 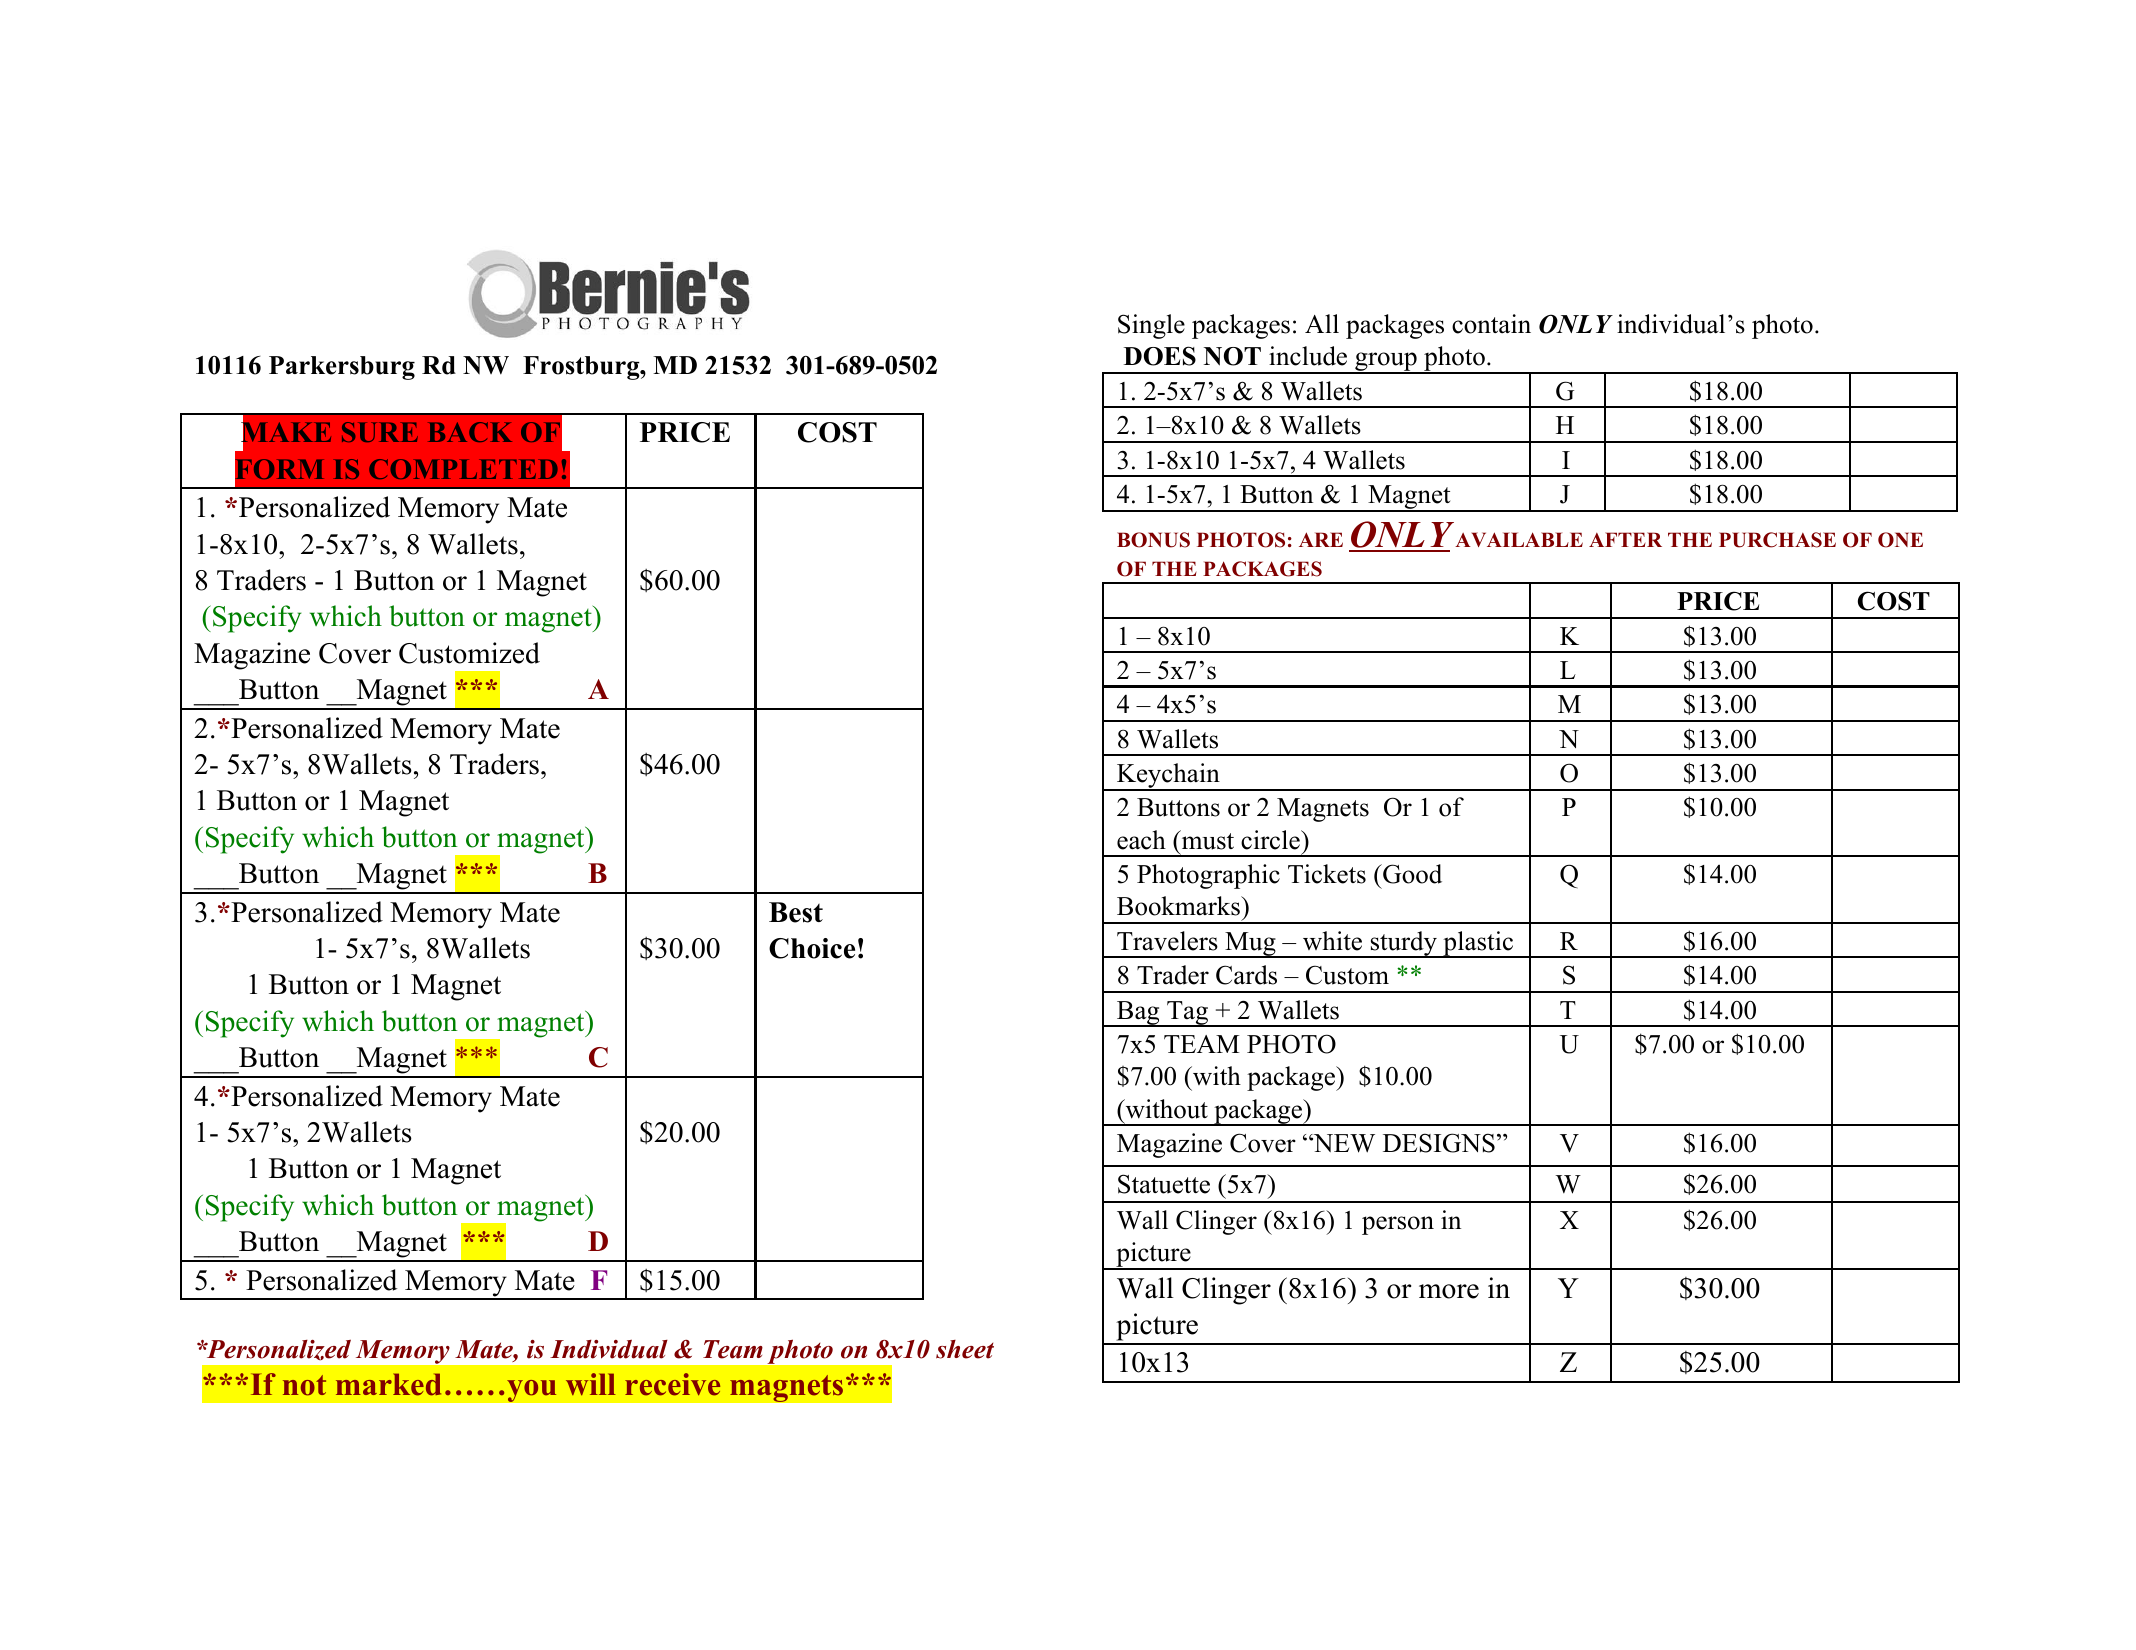 I want to click on will, so click(x=591, y=1384).
